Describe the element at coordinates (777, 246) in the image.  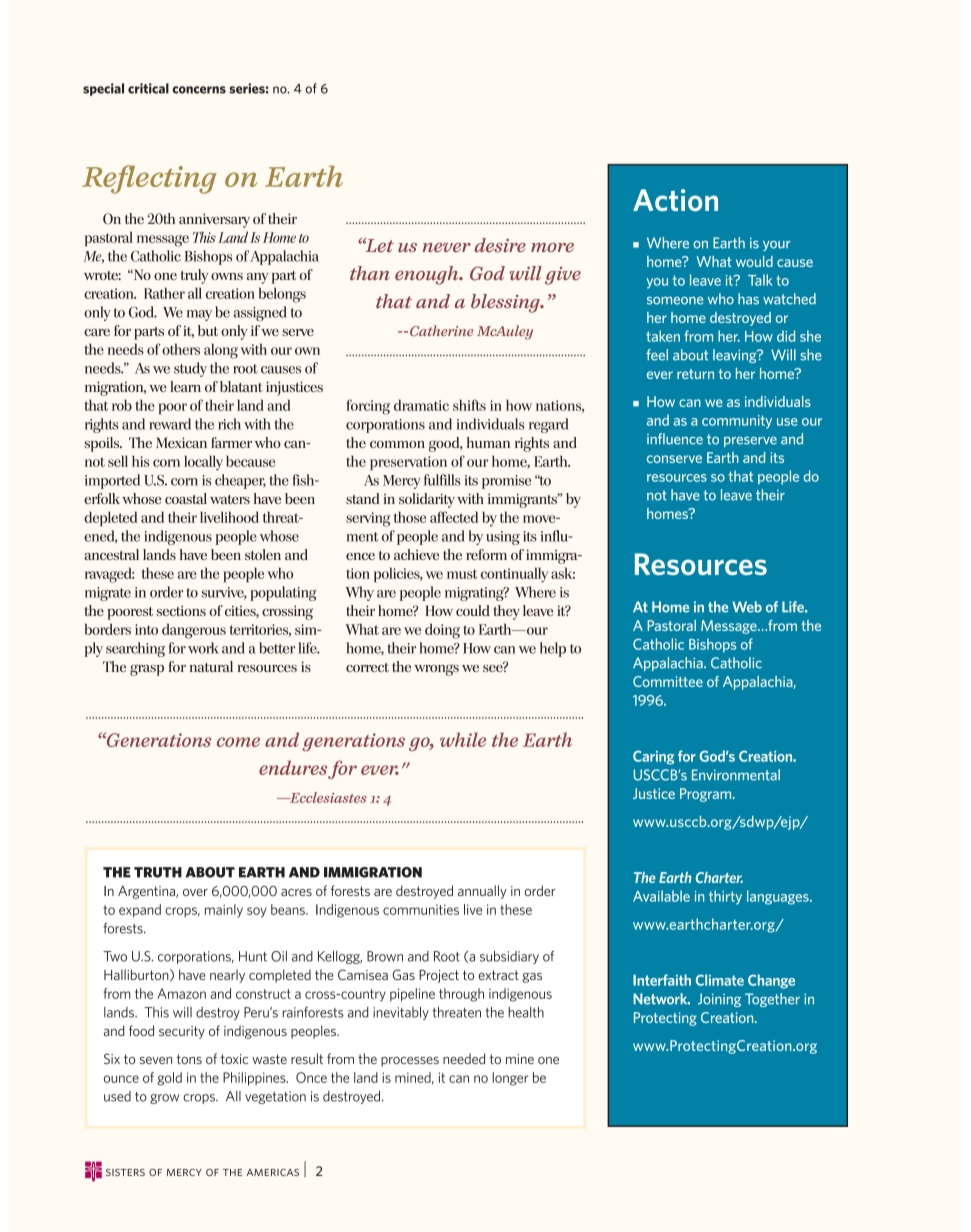
I see `your` at that location.
